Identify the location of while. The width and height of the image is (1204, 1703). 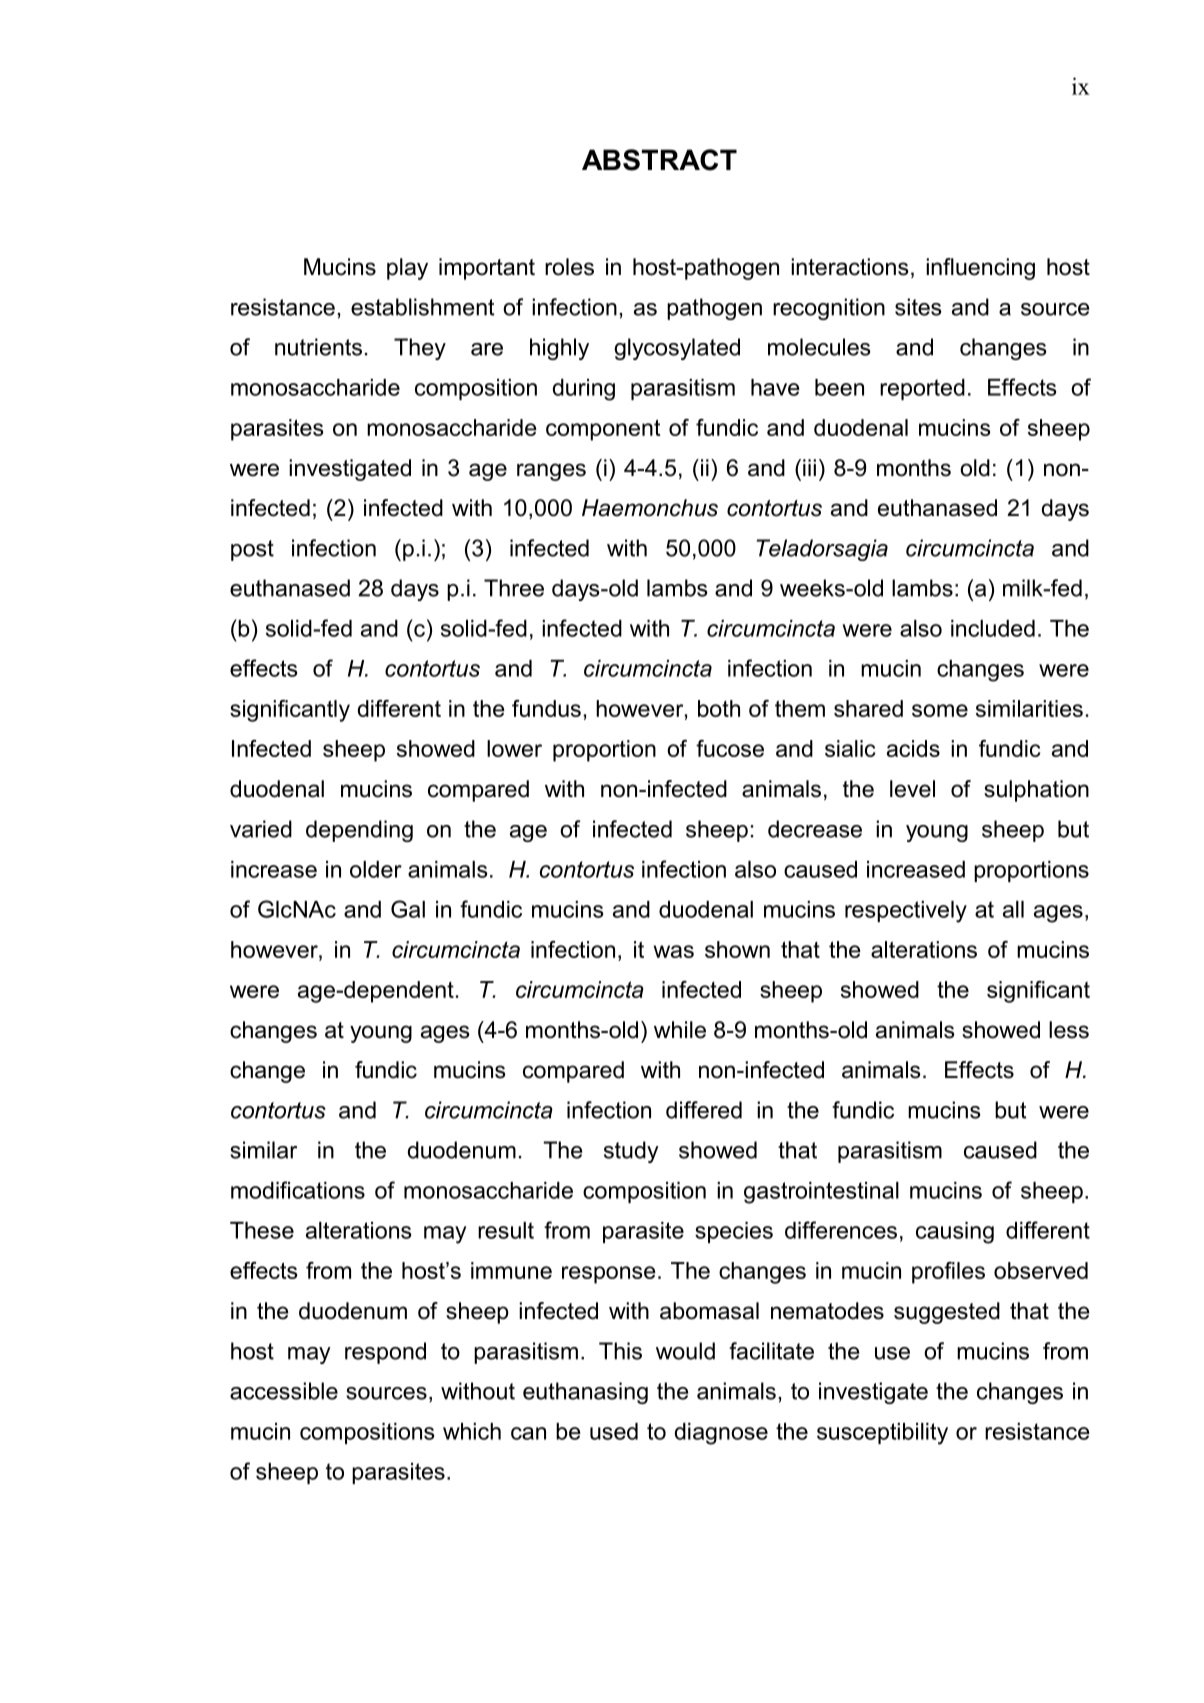
(680, 1030).
